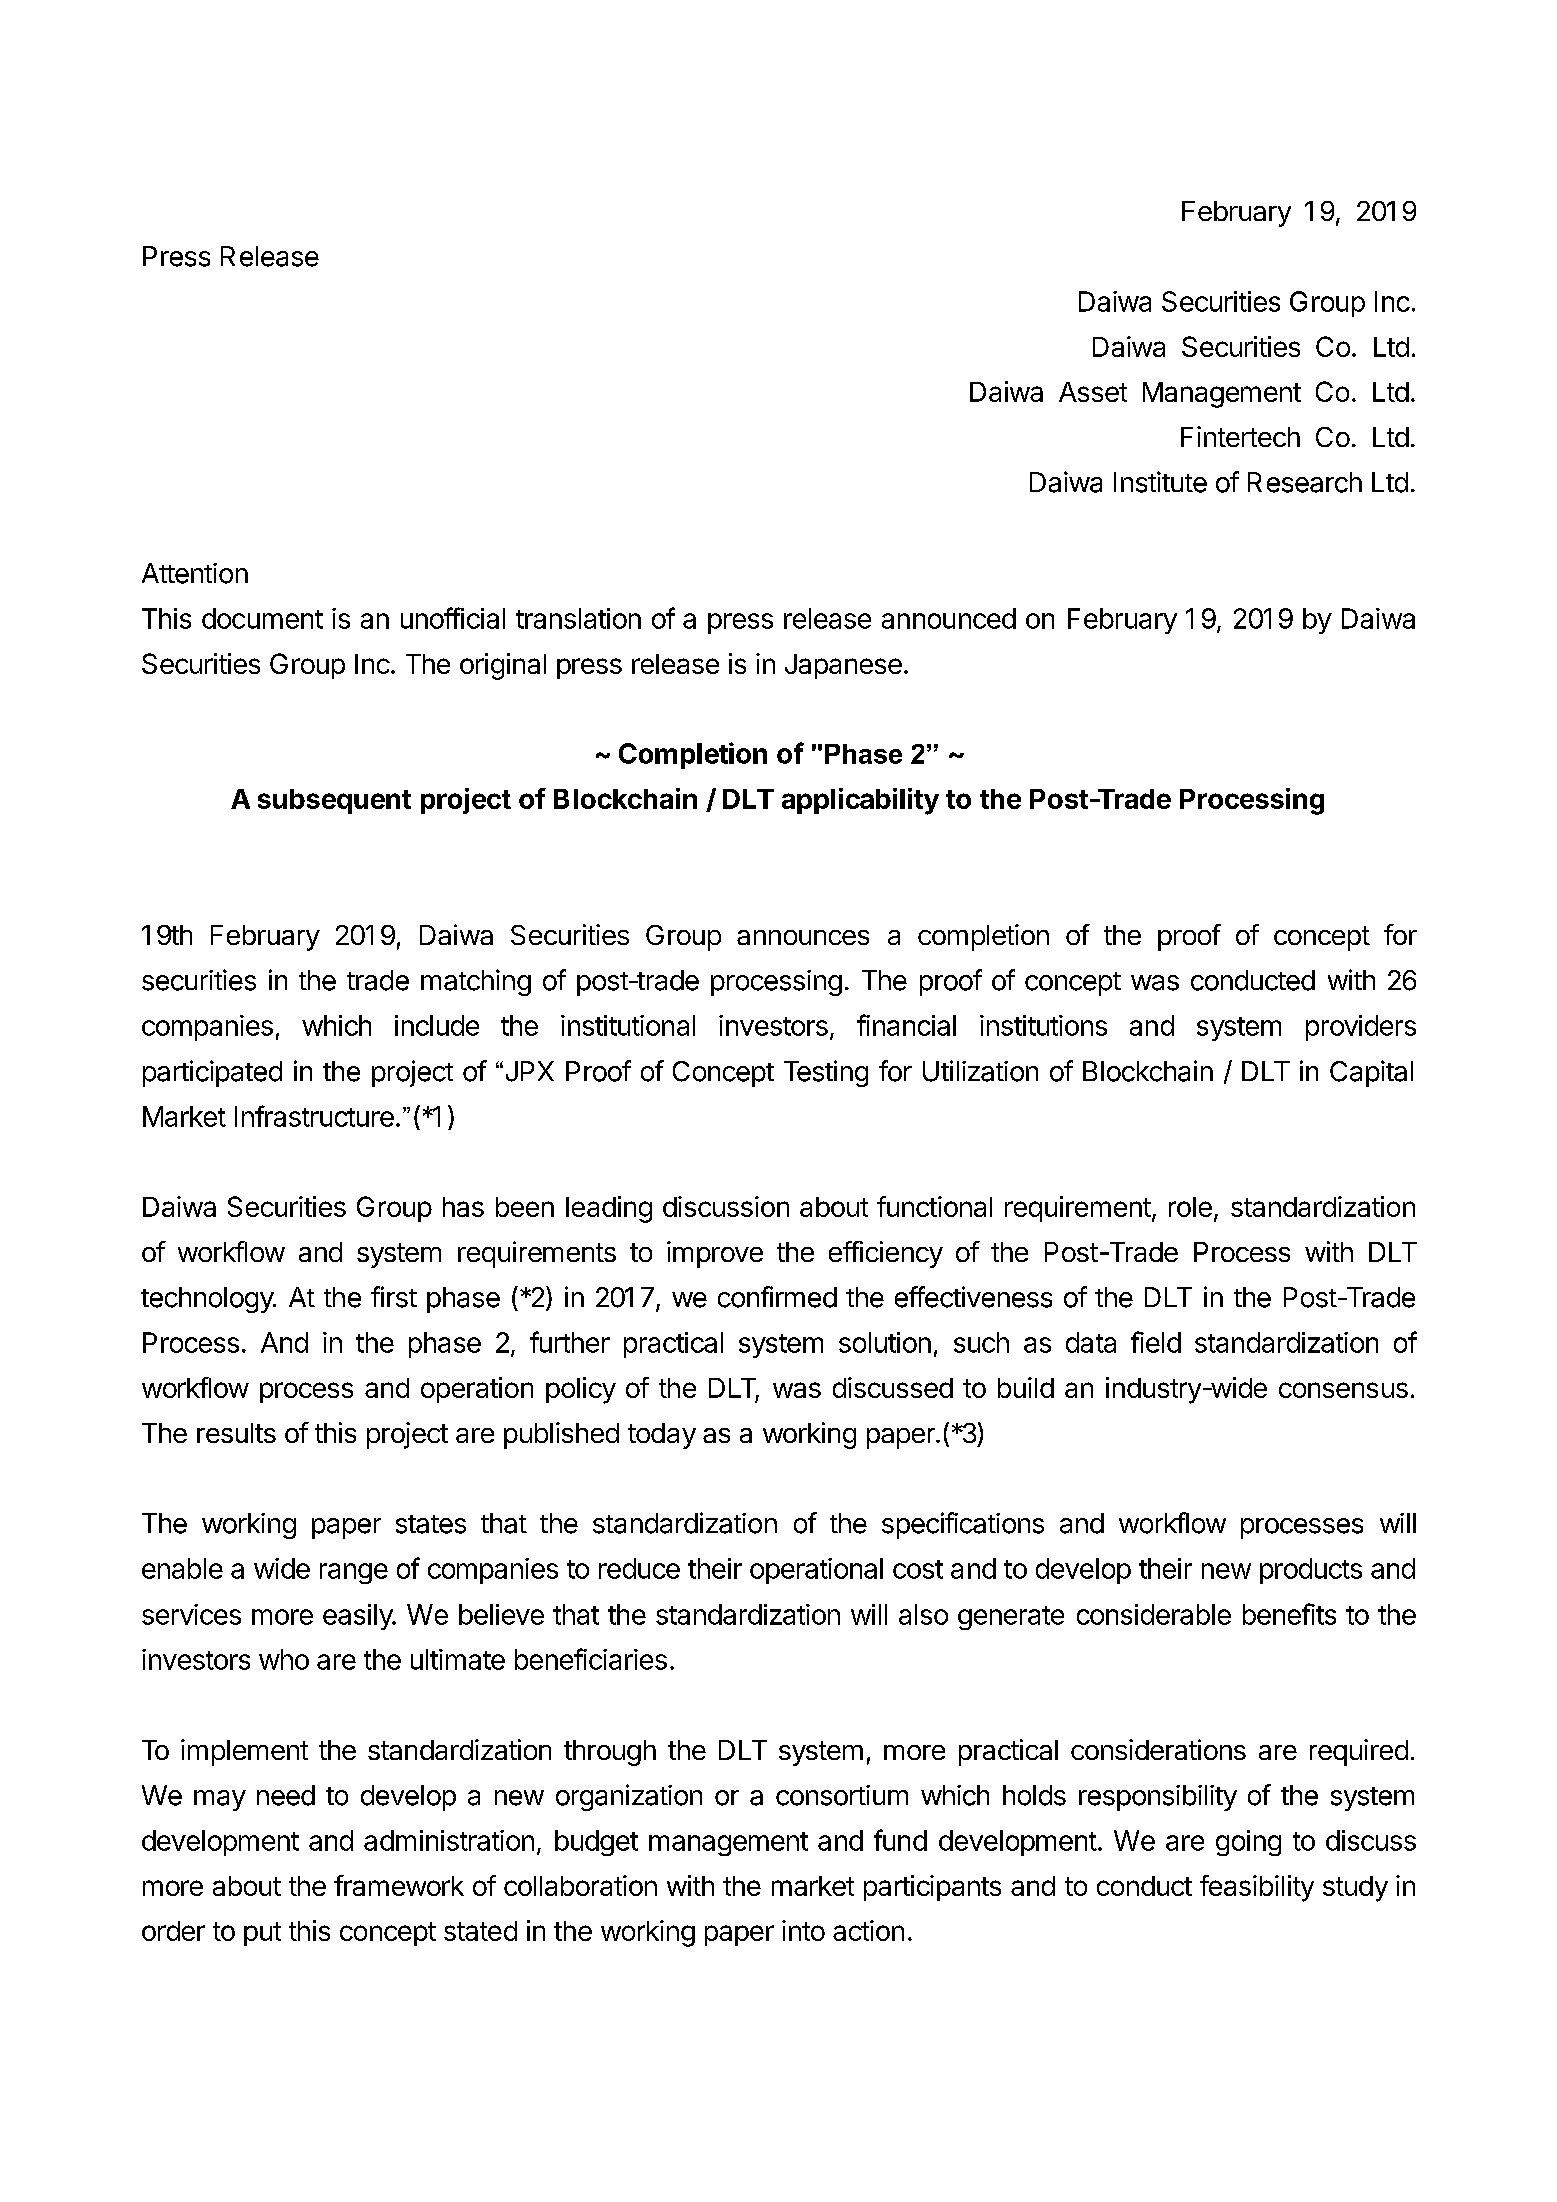 Image resolution: width=1557 pixels, height=2202 pixels. Describe the element at coordinates (803, 1930) in the screenshot. I see `into` at that location.
